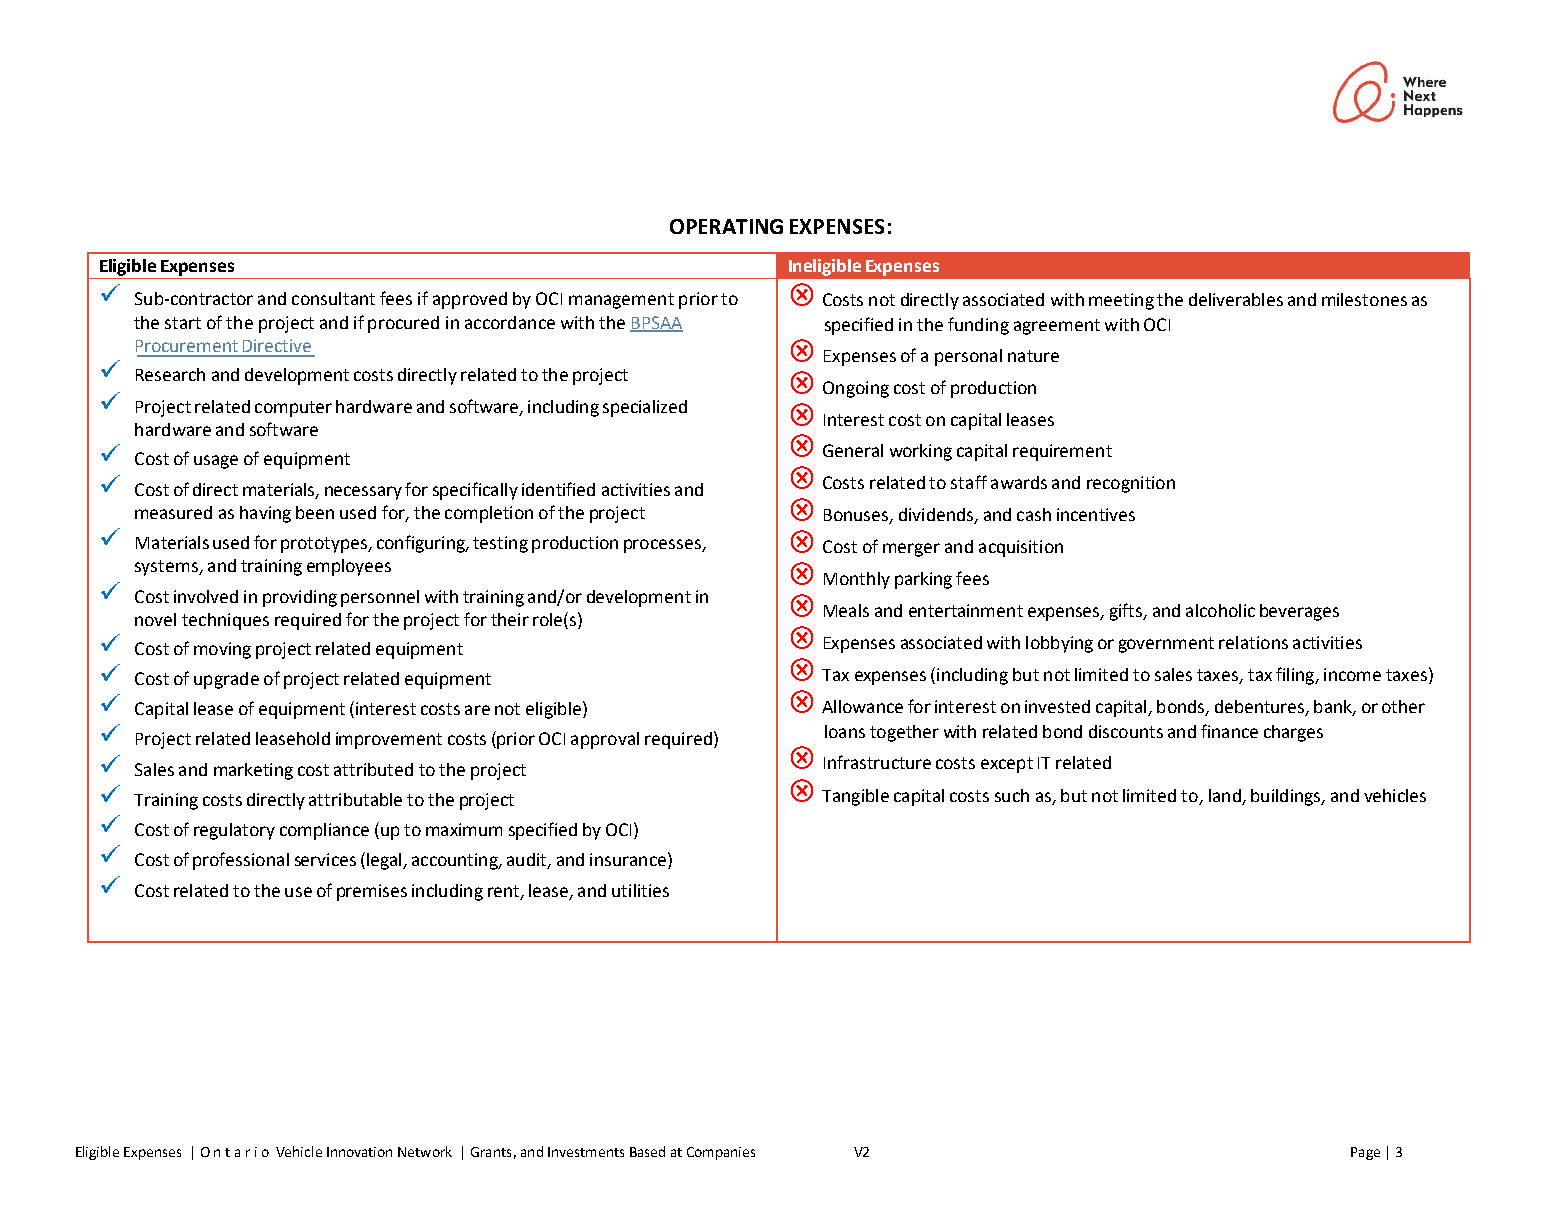 The width and height of the screenshot is (1561, 1206). What do you see at coordinates (621, 301) in the screenshot?
I see `management` at bounding box center [621, 301].
